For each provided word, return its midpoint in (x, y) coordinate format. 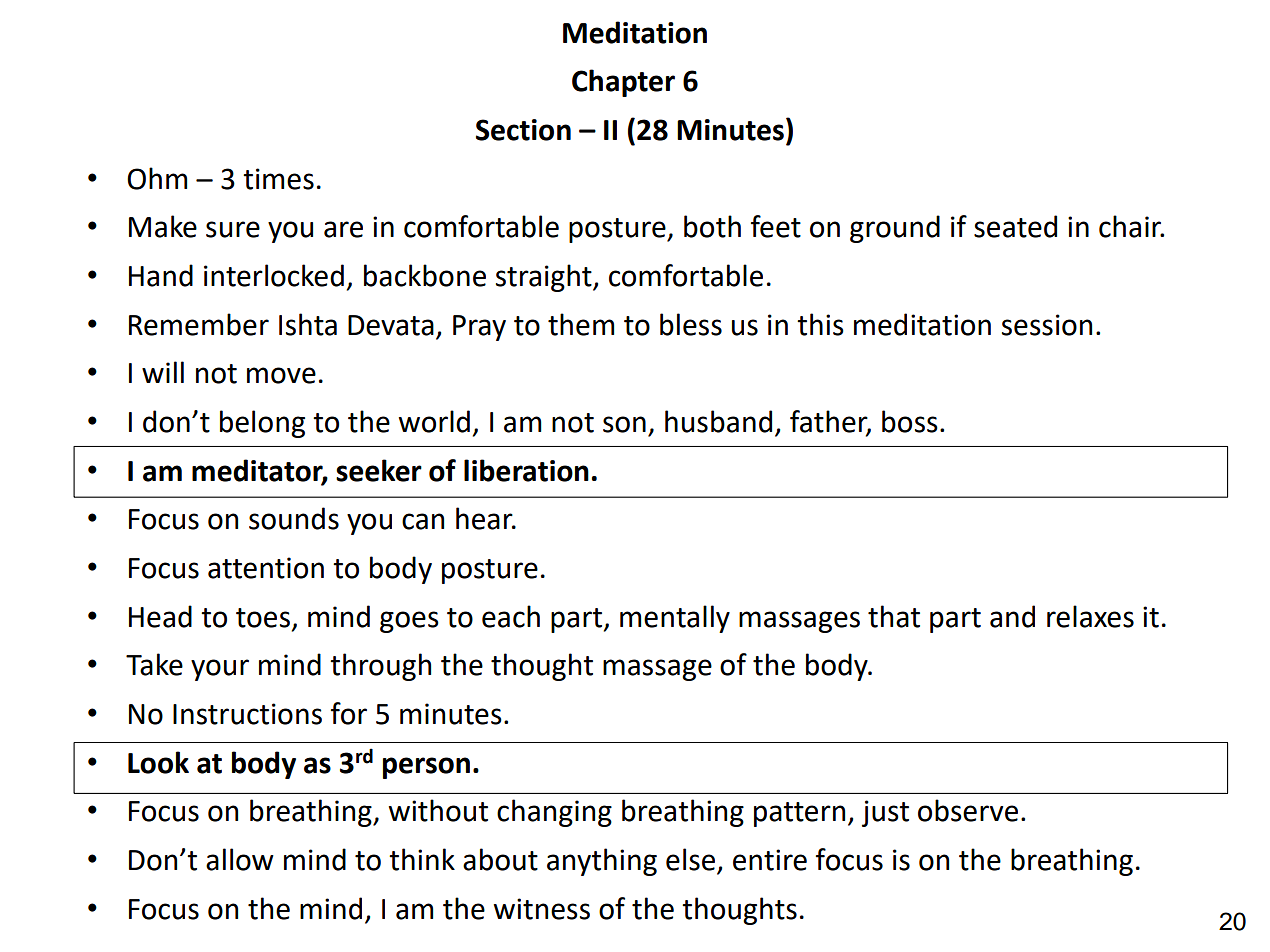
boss (910, 421)
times (278, 179)
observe (968, 810)
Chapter (623, 83)
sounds (294, 518)
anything (602, 862)
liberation (526, 470)
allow (240, 859)
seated (1015, 226)
